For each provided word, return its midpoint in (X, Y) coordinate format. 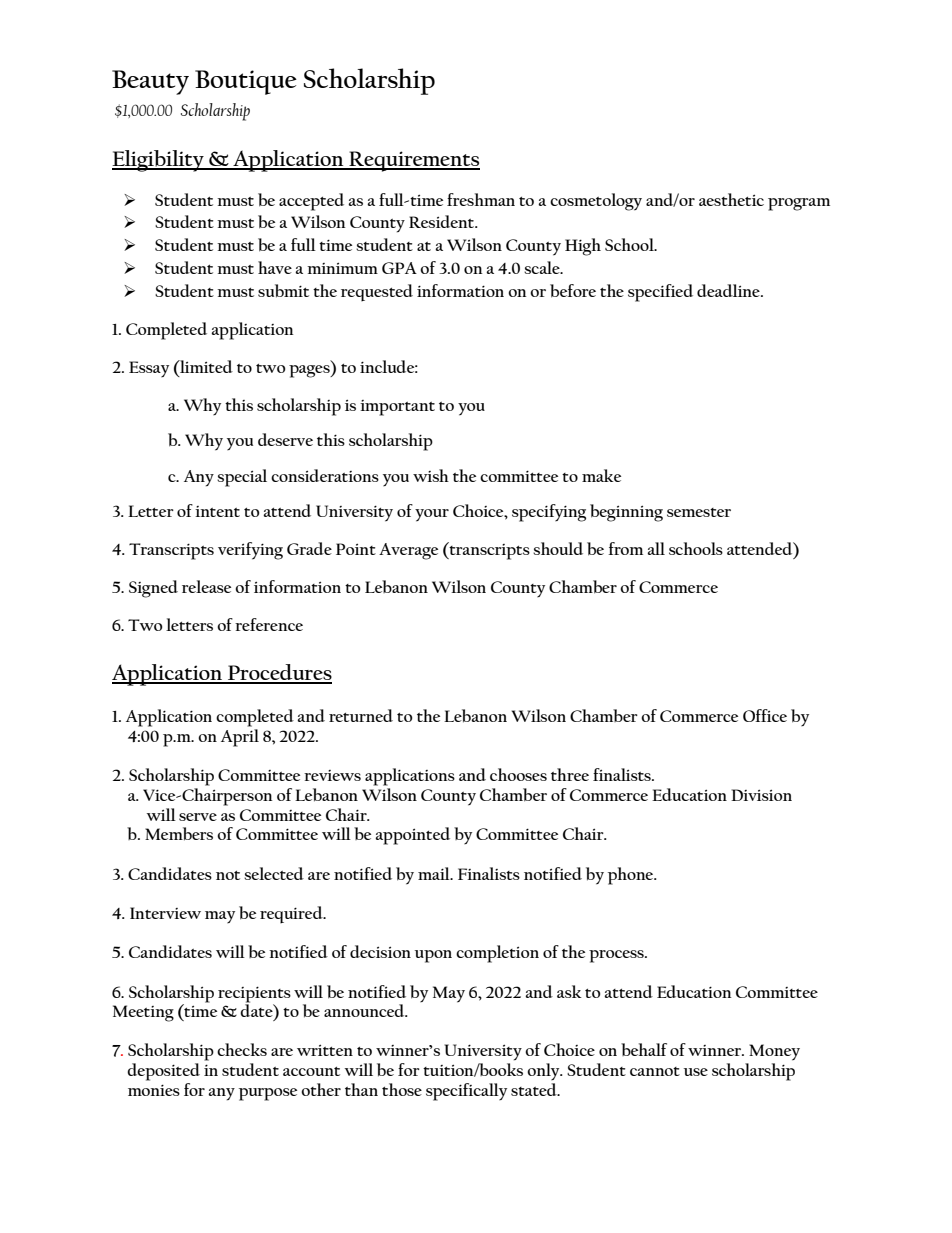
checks (242, 1049)
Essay (149, 369)
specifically (466, 1092)
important (397, 408)
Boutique (246, 82)
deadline (729, 290)
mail (435, 873)
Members (179, 834)
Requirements (413, 161)
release (206, 586)
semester (699, 512)
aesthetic (731, 199)
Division (761, 795)
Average (408, 551)
